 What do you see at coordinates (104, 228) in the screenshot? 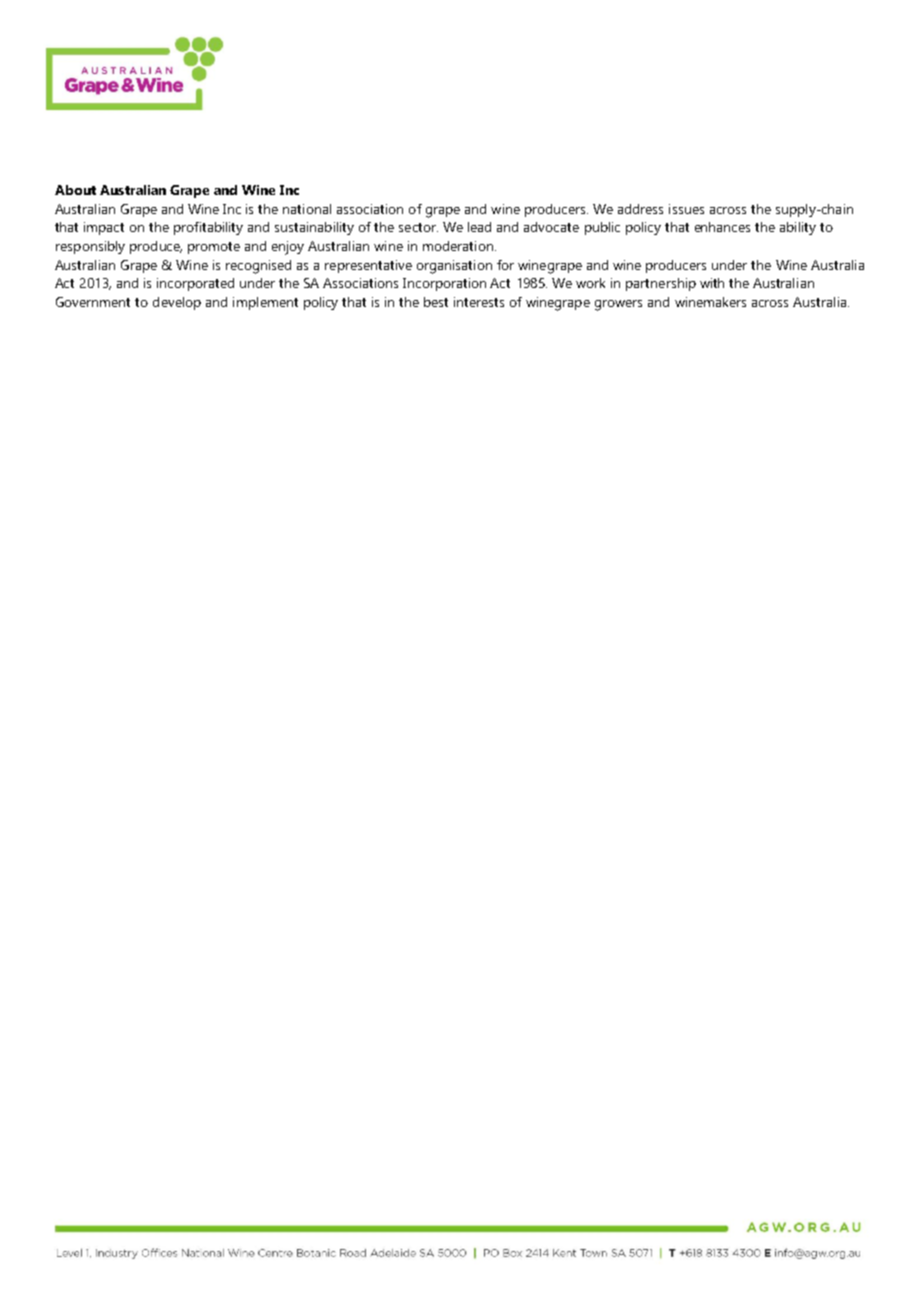
I see `impact` at bounding box center [104, 228].
